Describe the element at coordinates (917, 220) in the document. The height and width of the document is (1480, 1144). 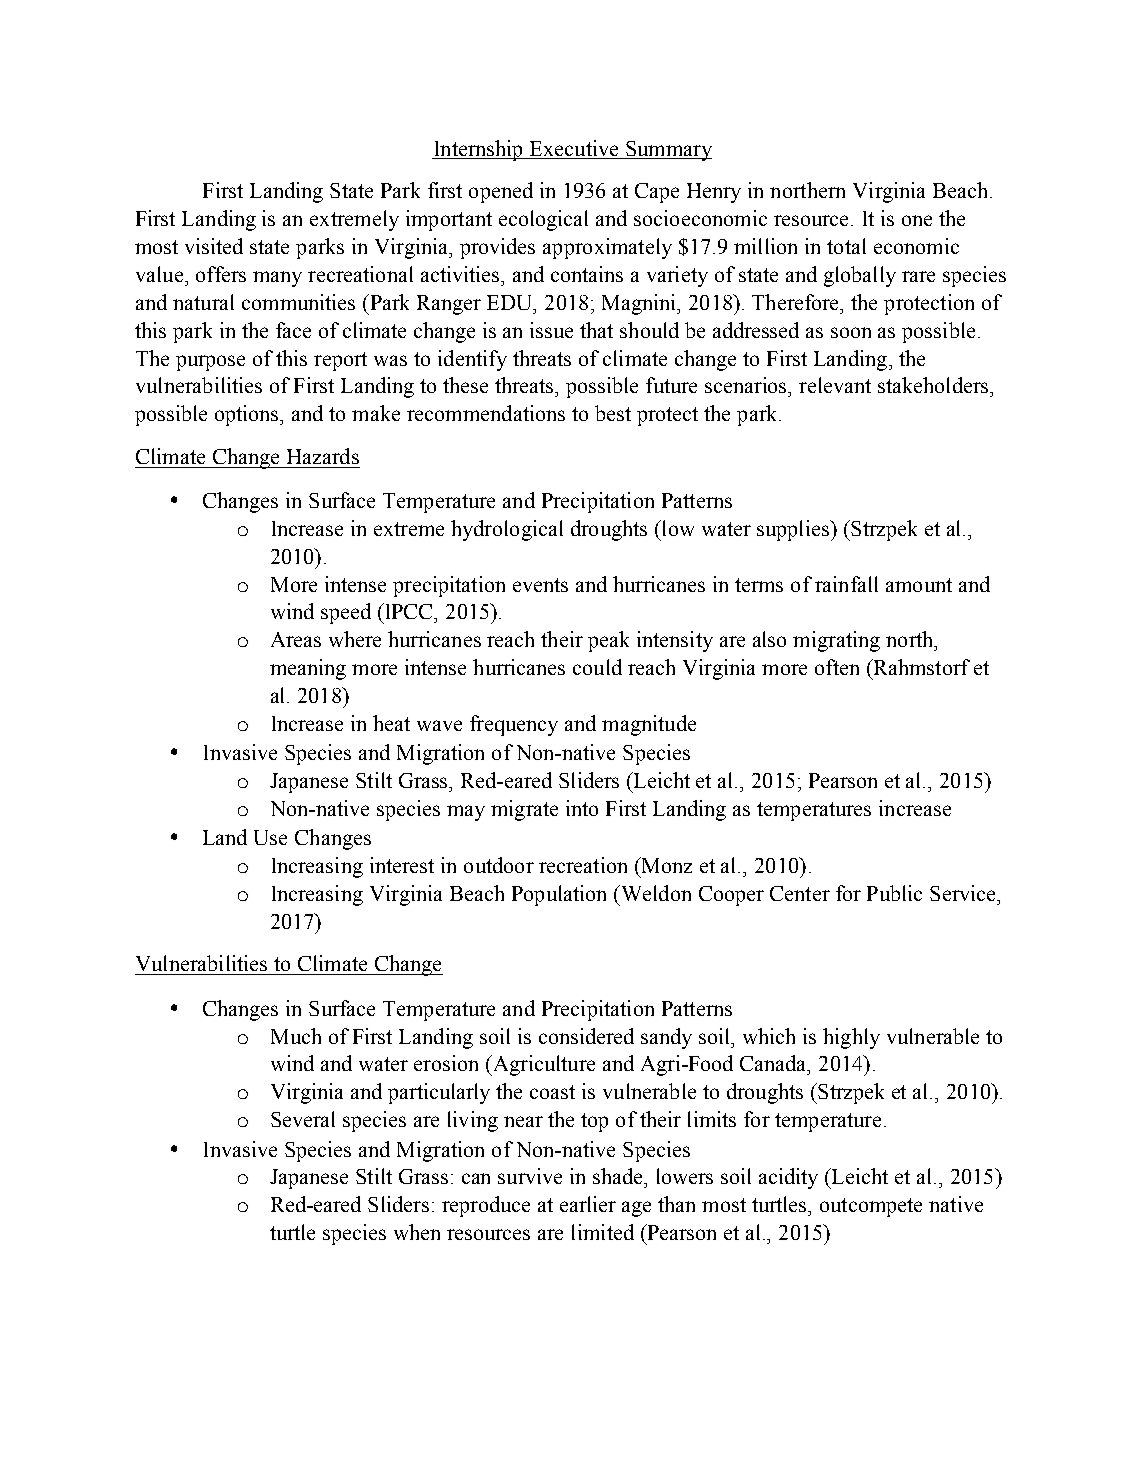
I see `one` at that location.
